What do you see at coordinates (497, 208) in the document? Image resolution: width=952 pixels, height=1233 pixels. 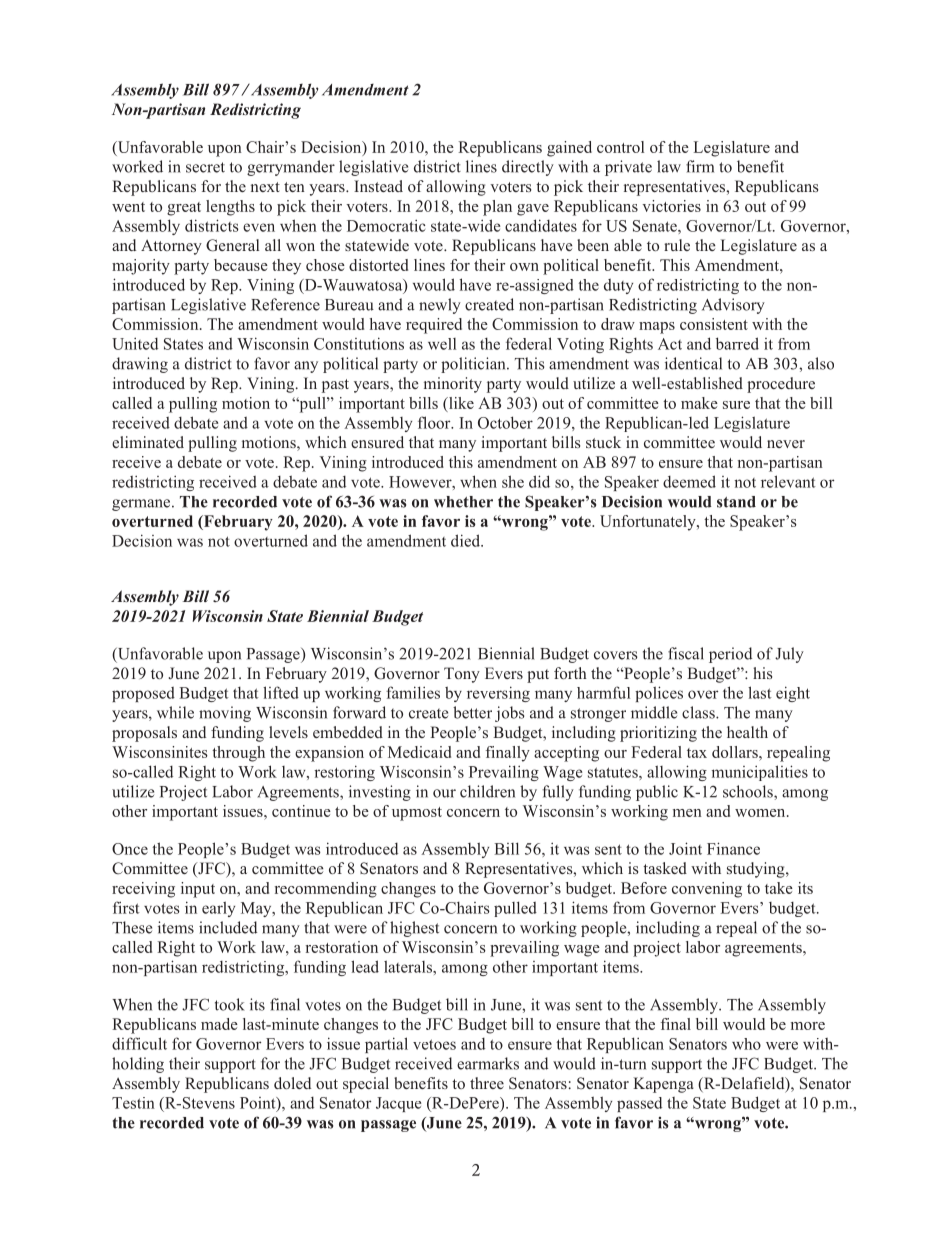 I see `plan` at bounding box center [497, 208].
